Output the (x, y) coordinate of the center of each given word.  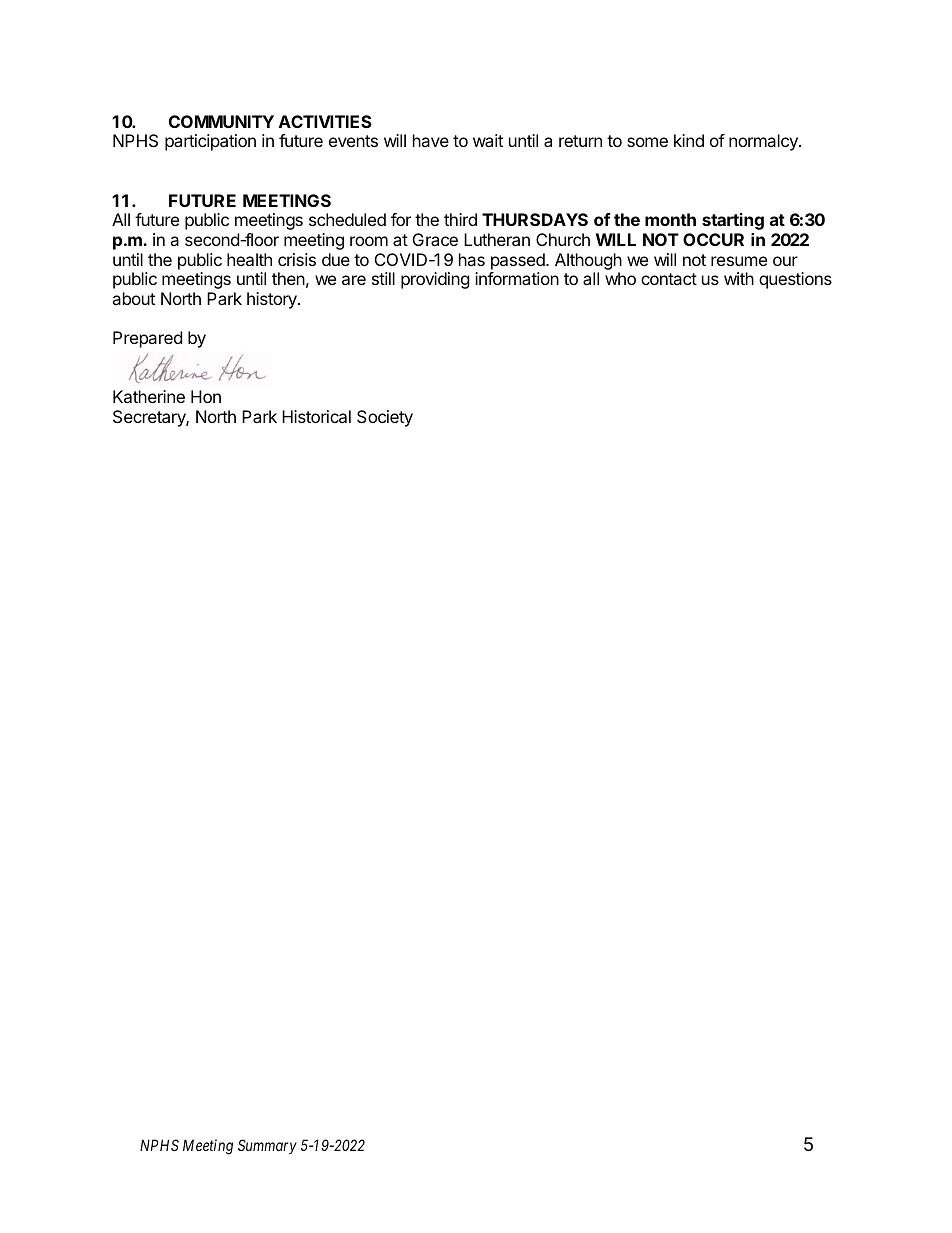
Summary (267, 1146)
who (620, 278)
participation (210, 142)
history (273, 300)
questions (795, 280)
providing (435, 280)
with (739, 278)
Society (385, 418)
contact (669, 279)
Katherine (149, 396)
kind (689, 140)
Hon (206, 396)
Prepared (147, 339)
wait (488, 140)
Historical (316, 416)
